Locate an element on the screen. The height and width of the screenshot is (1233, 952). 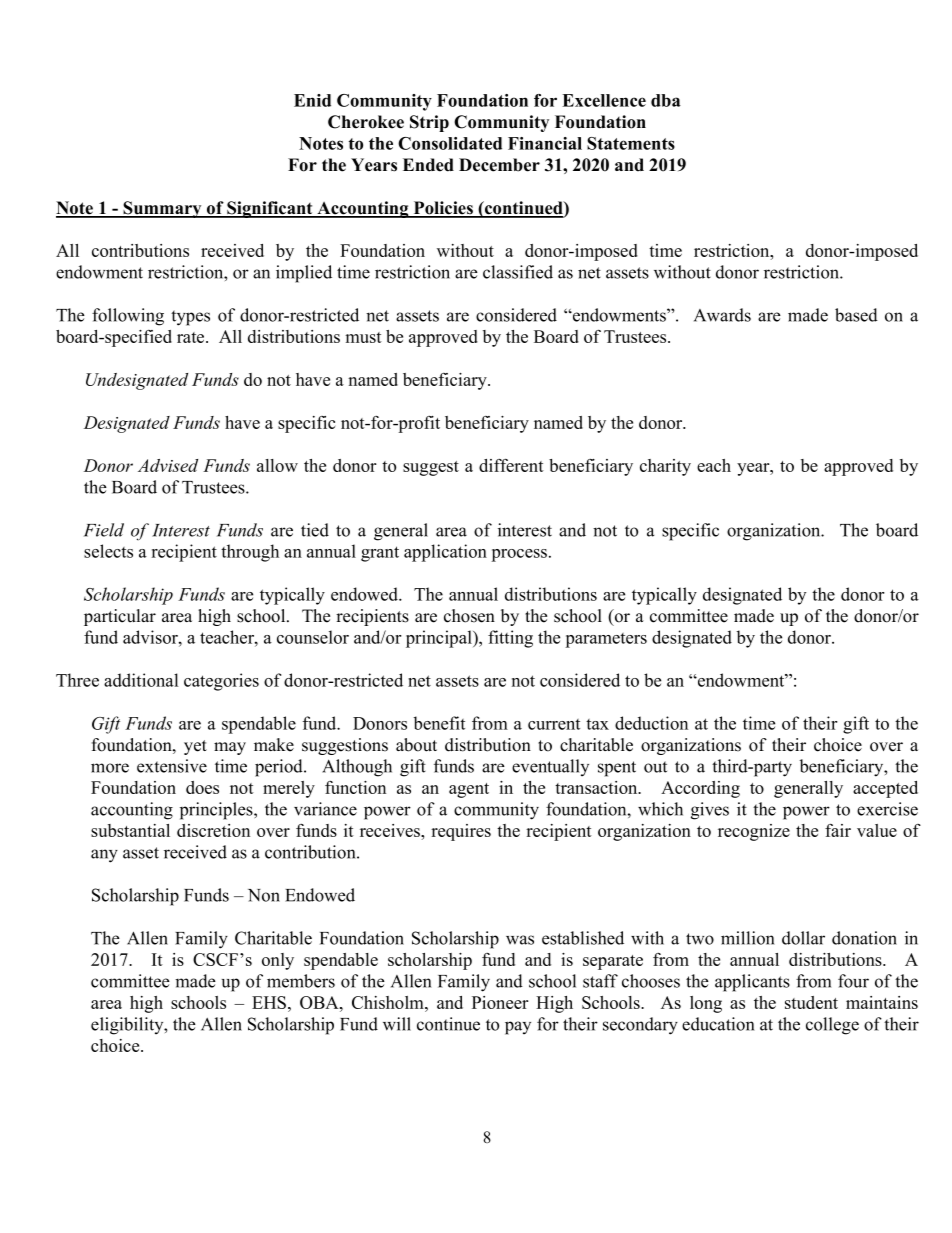
Summary is located at coordinates (162, 209).
